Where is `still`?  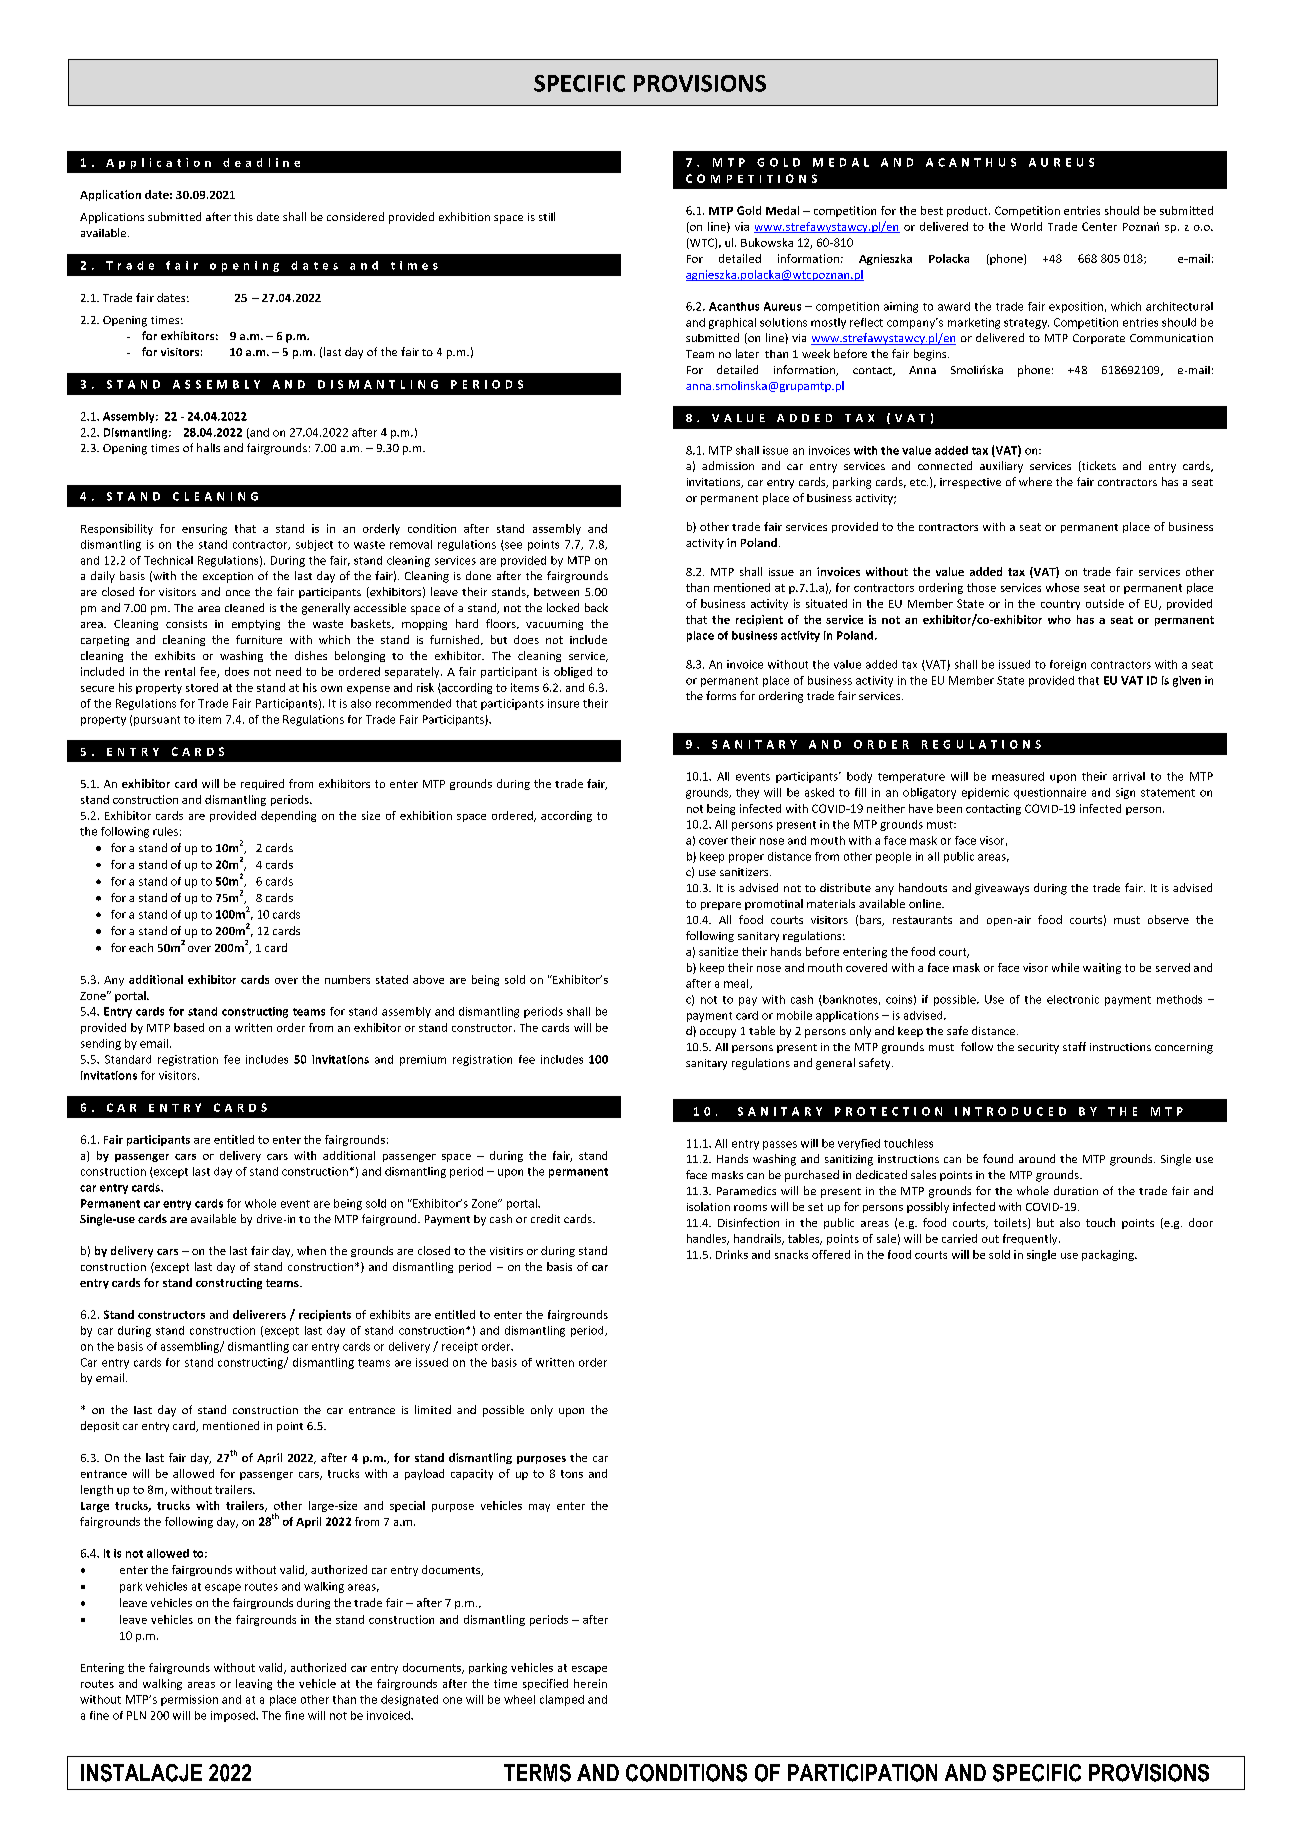 still is located at coordinates (547, 216).
